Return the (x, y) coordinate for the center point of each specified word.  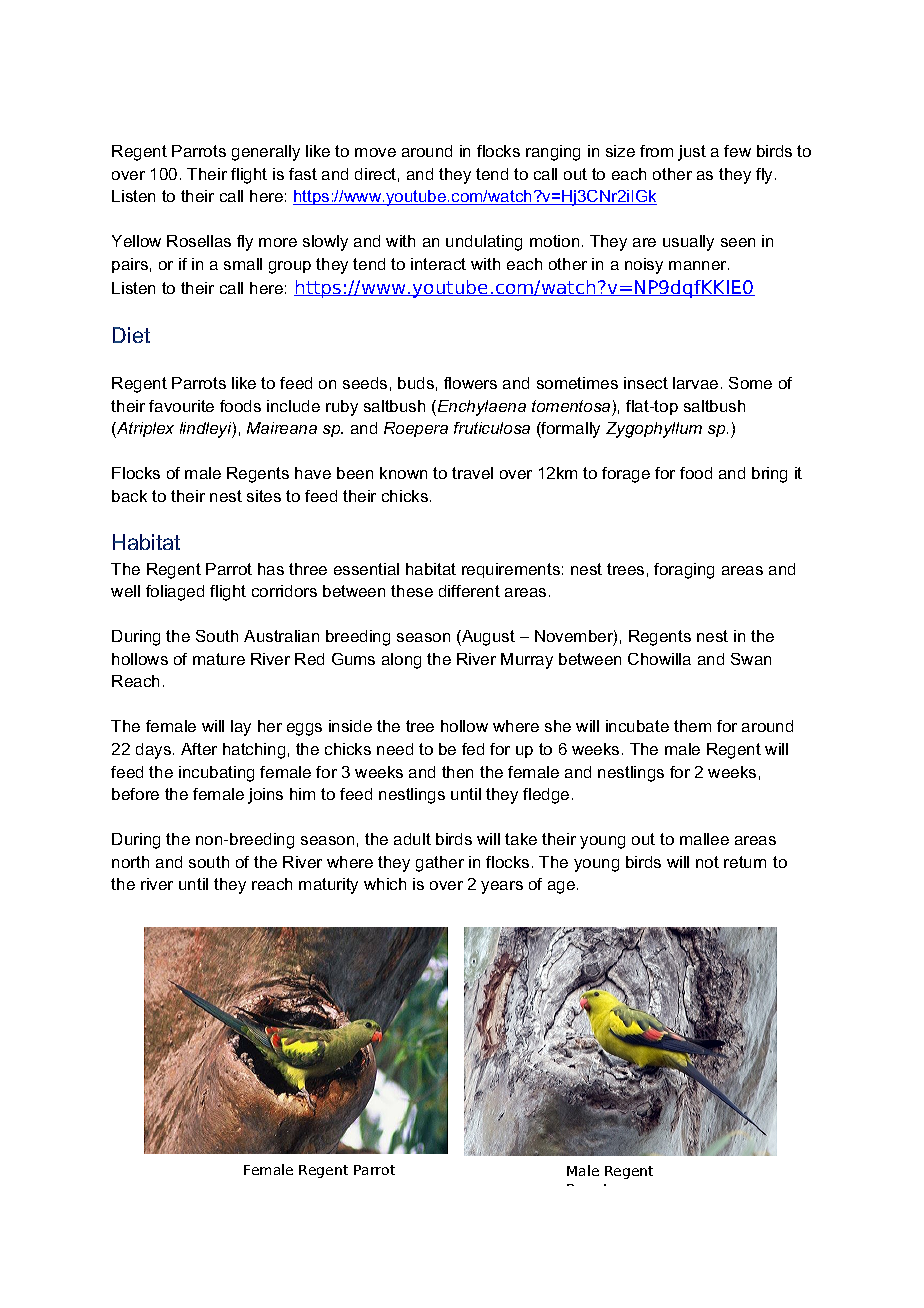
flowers (470, 383)
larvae (695, 383)
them (692, 726)
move (375, 152)
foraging (684, 571)
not (707, 862)
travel (472, 473)
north (130, 862)
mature (219, 659)
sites (264, 496)
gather (440, 864)
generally (266, 153)
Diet (131, 335)
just (692, 153)
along (401, 661)
